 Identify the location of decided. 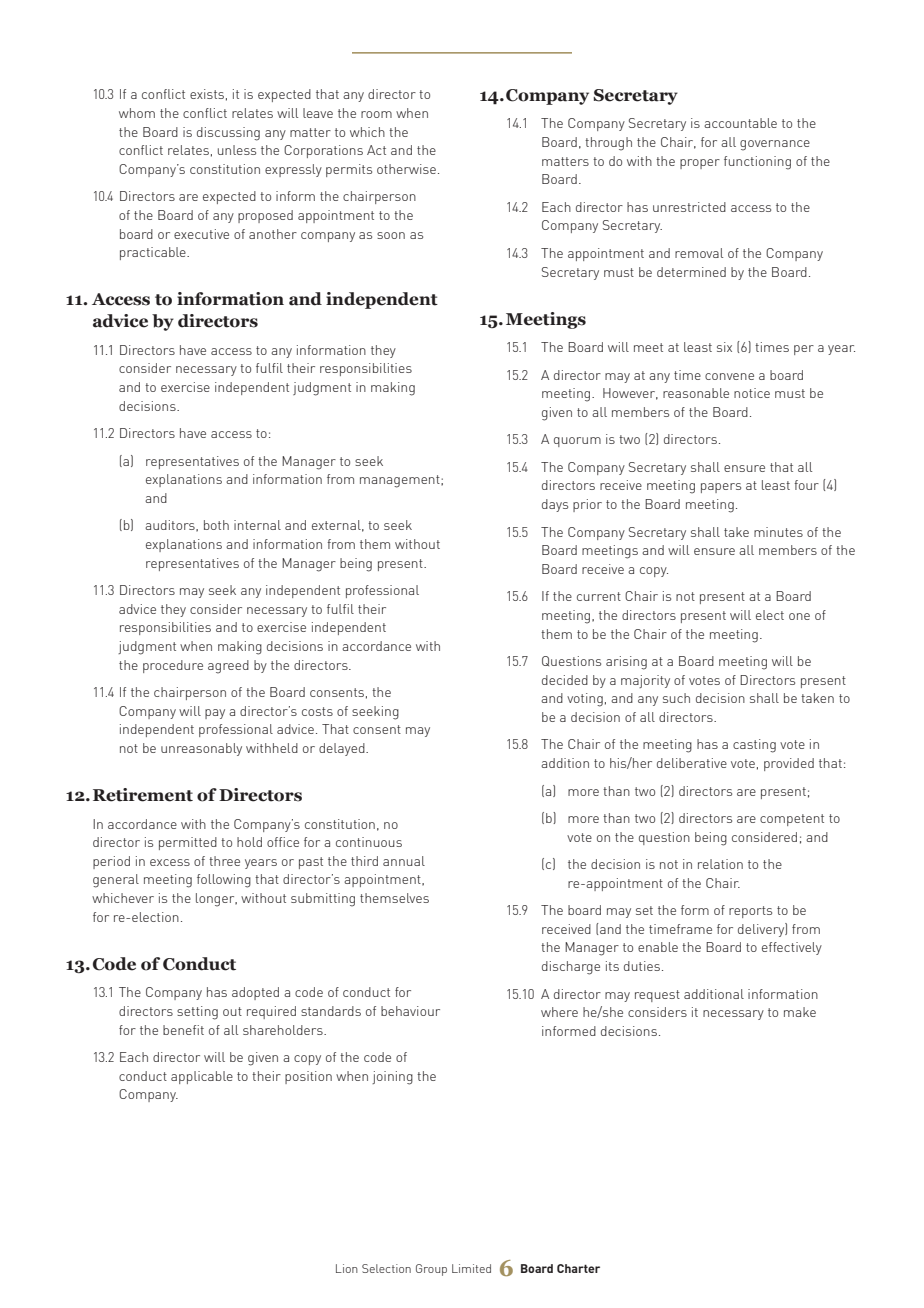
(565, 680).
